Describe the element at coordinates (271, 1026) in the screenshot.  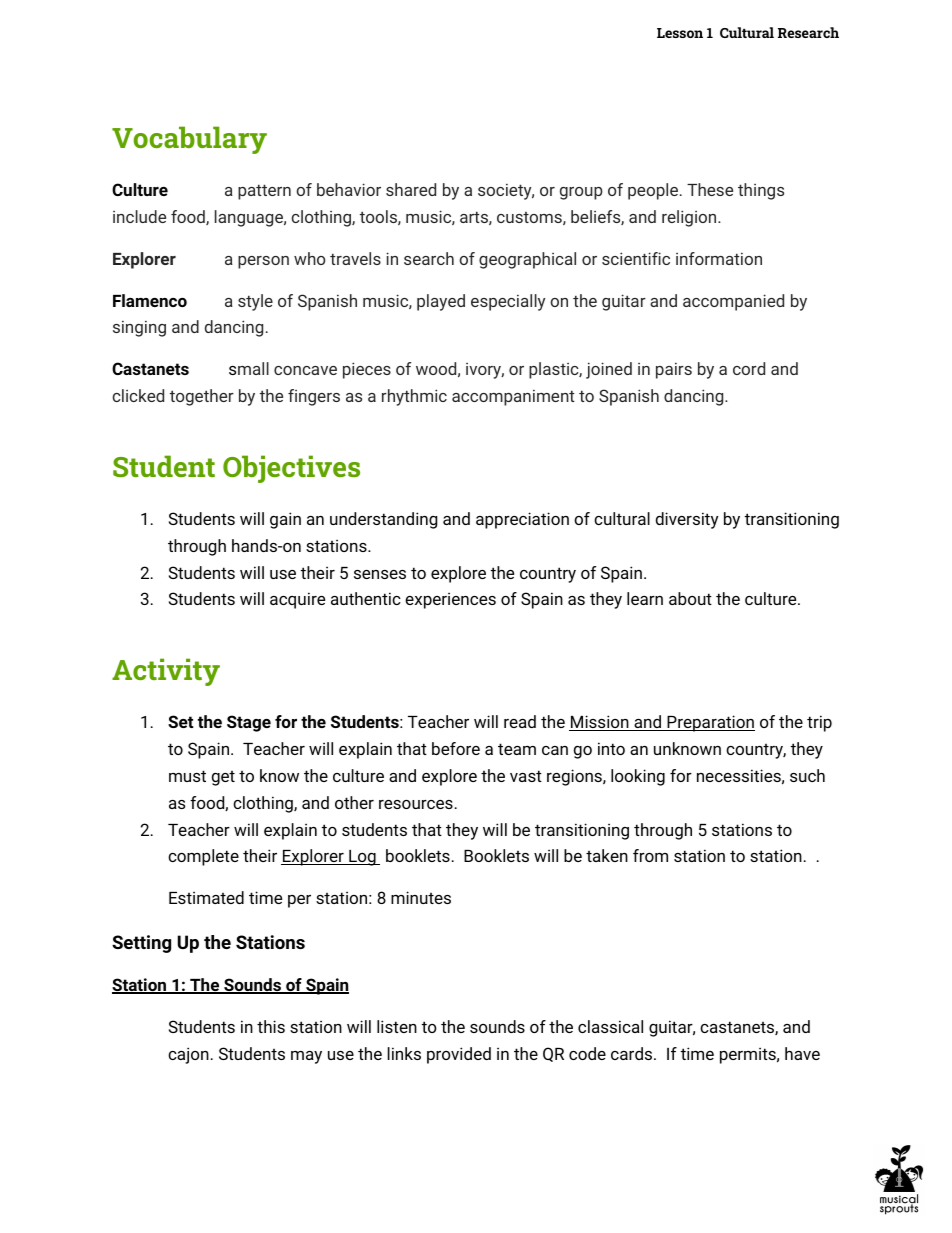
I see `this` at that location.
